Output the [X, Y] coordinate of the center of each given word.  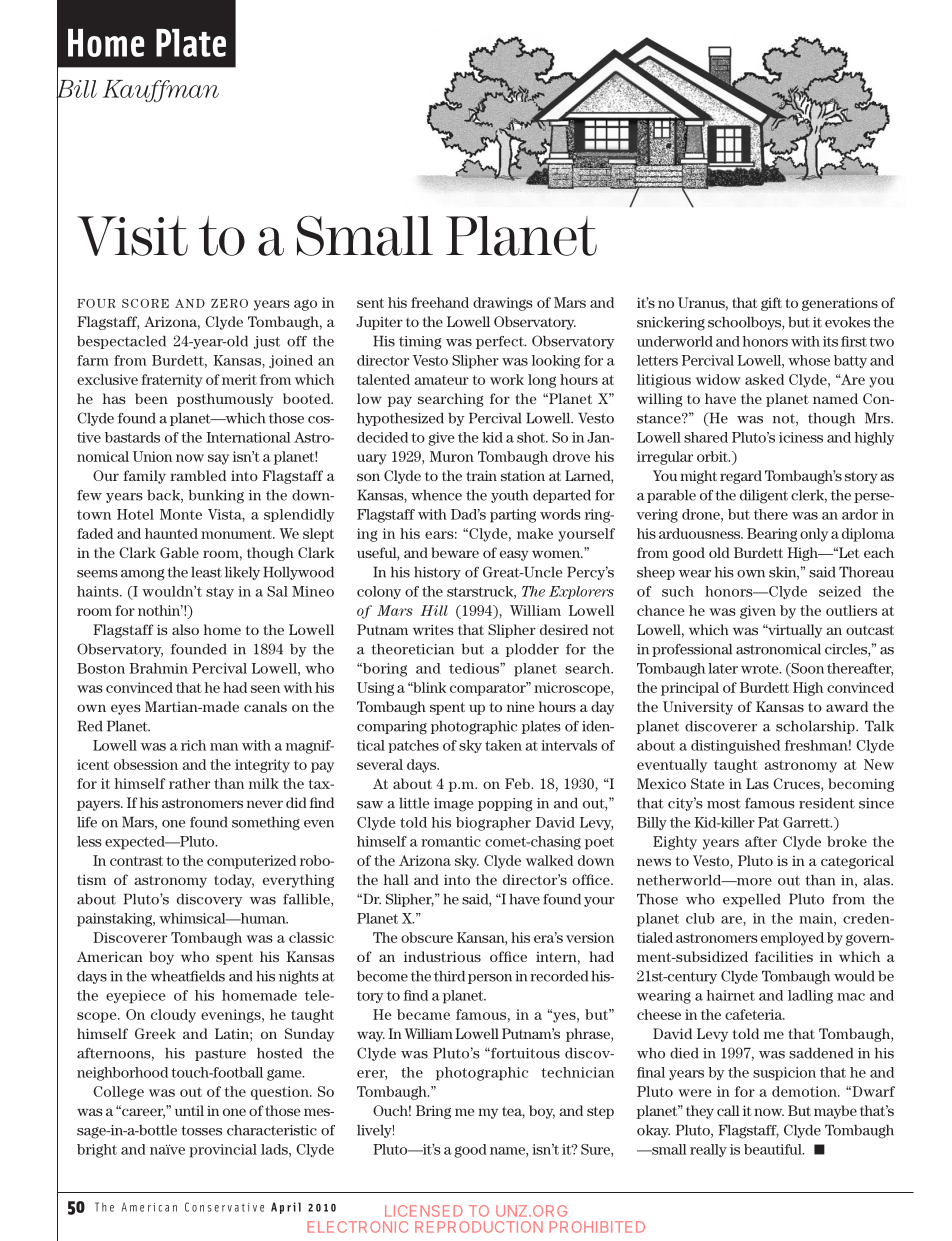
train [481, 475]
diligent [764, 497]
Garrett [807, 822]
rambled [198, 475]
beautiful [774, 1149]
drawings [503, 304]
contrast [136, 861]
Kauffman [161, 91]
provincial [223, 1151]
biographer [493, 824]
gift [771, 304]
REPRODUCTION [479, 1227]
